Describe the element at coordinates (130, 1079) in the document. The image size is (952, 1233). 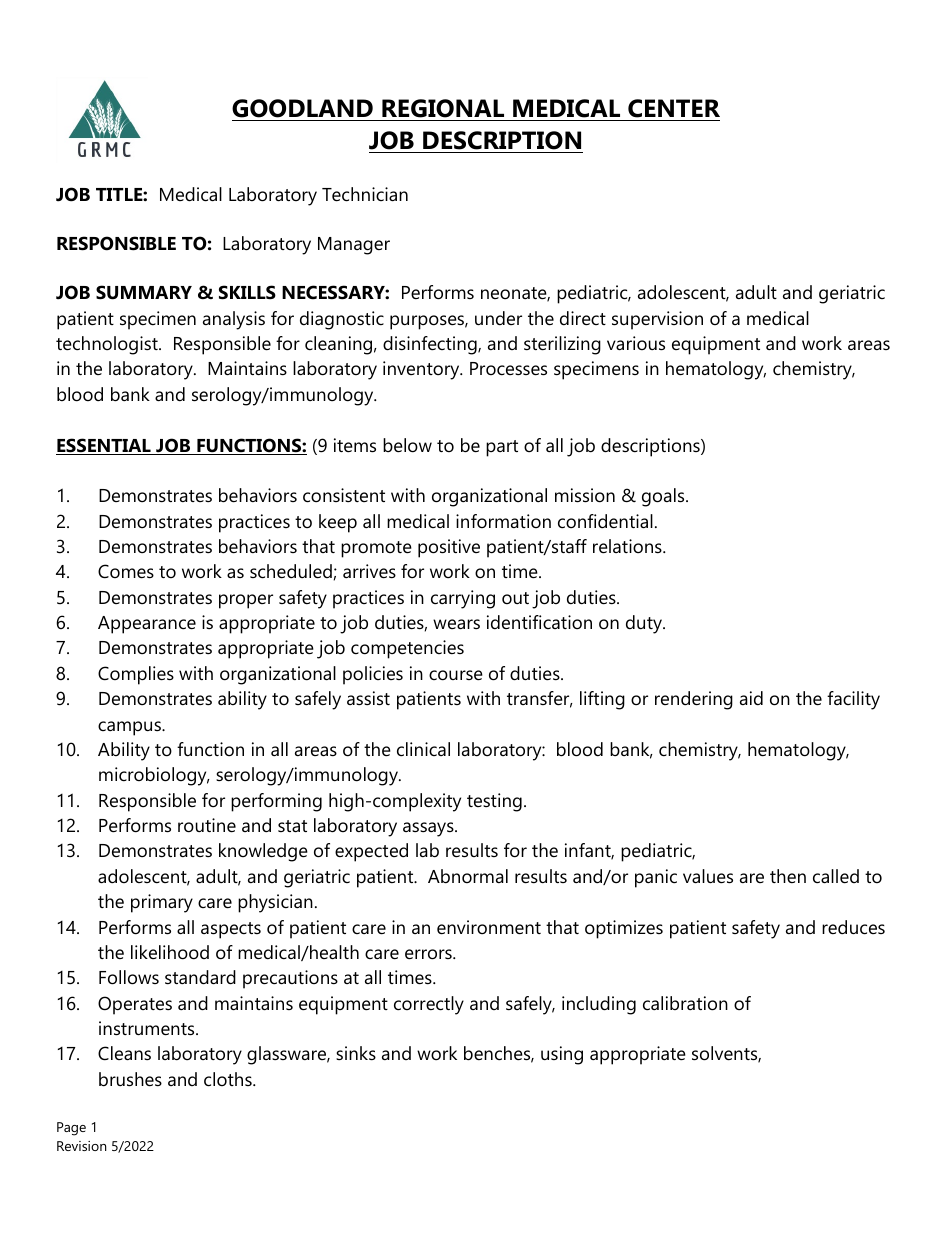
I see `brushes` at that location.
